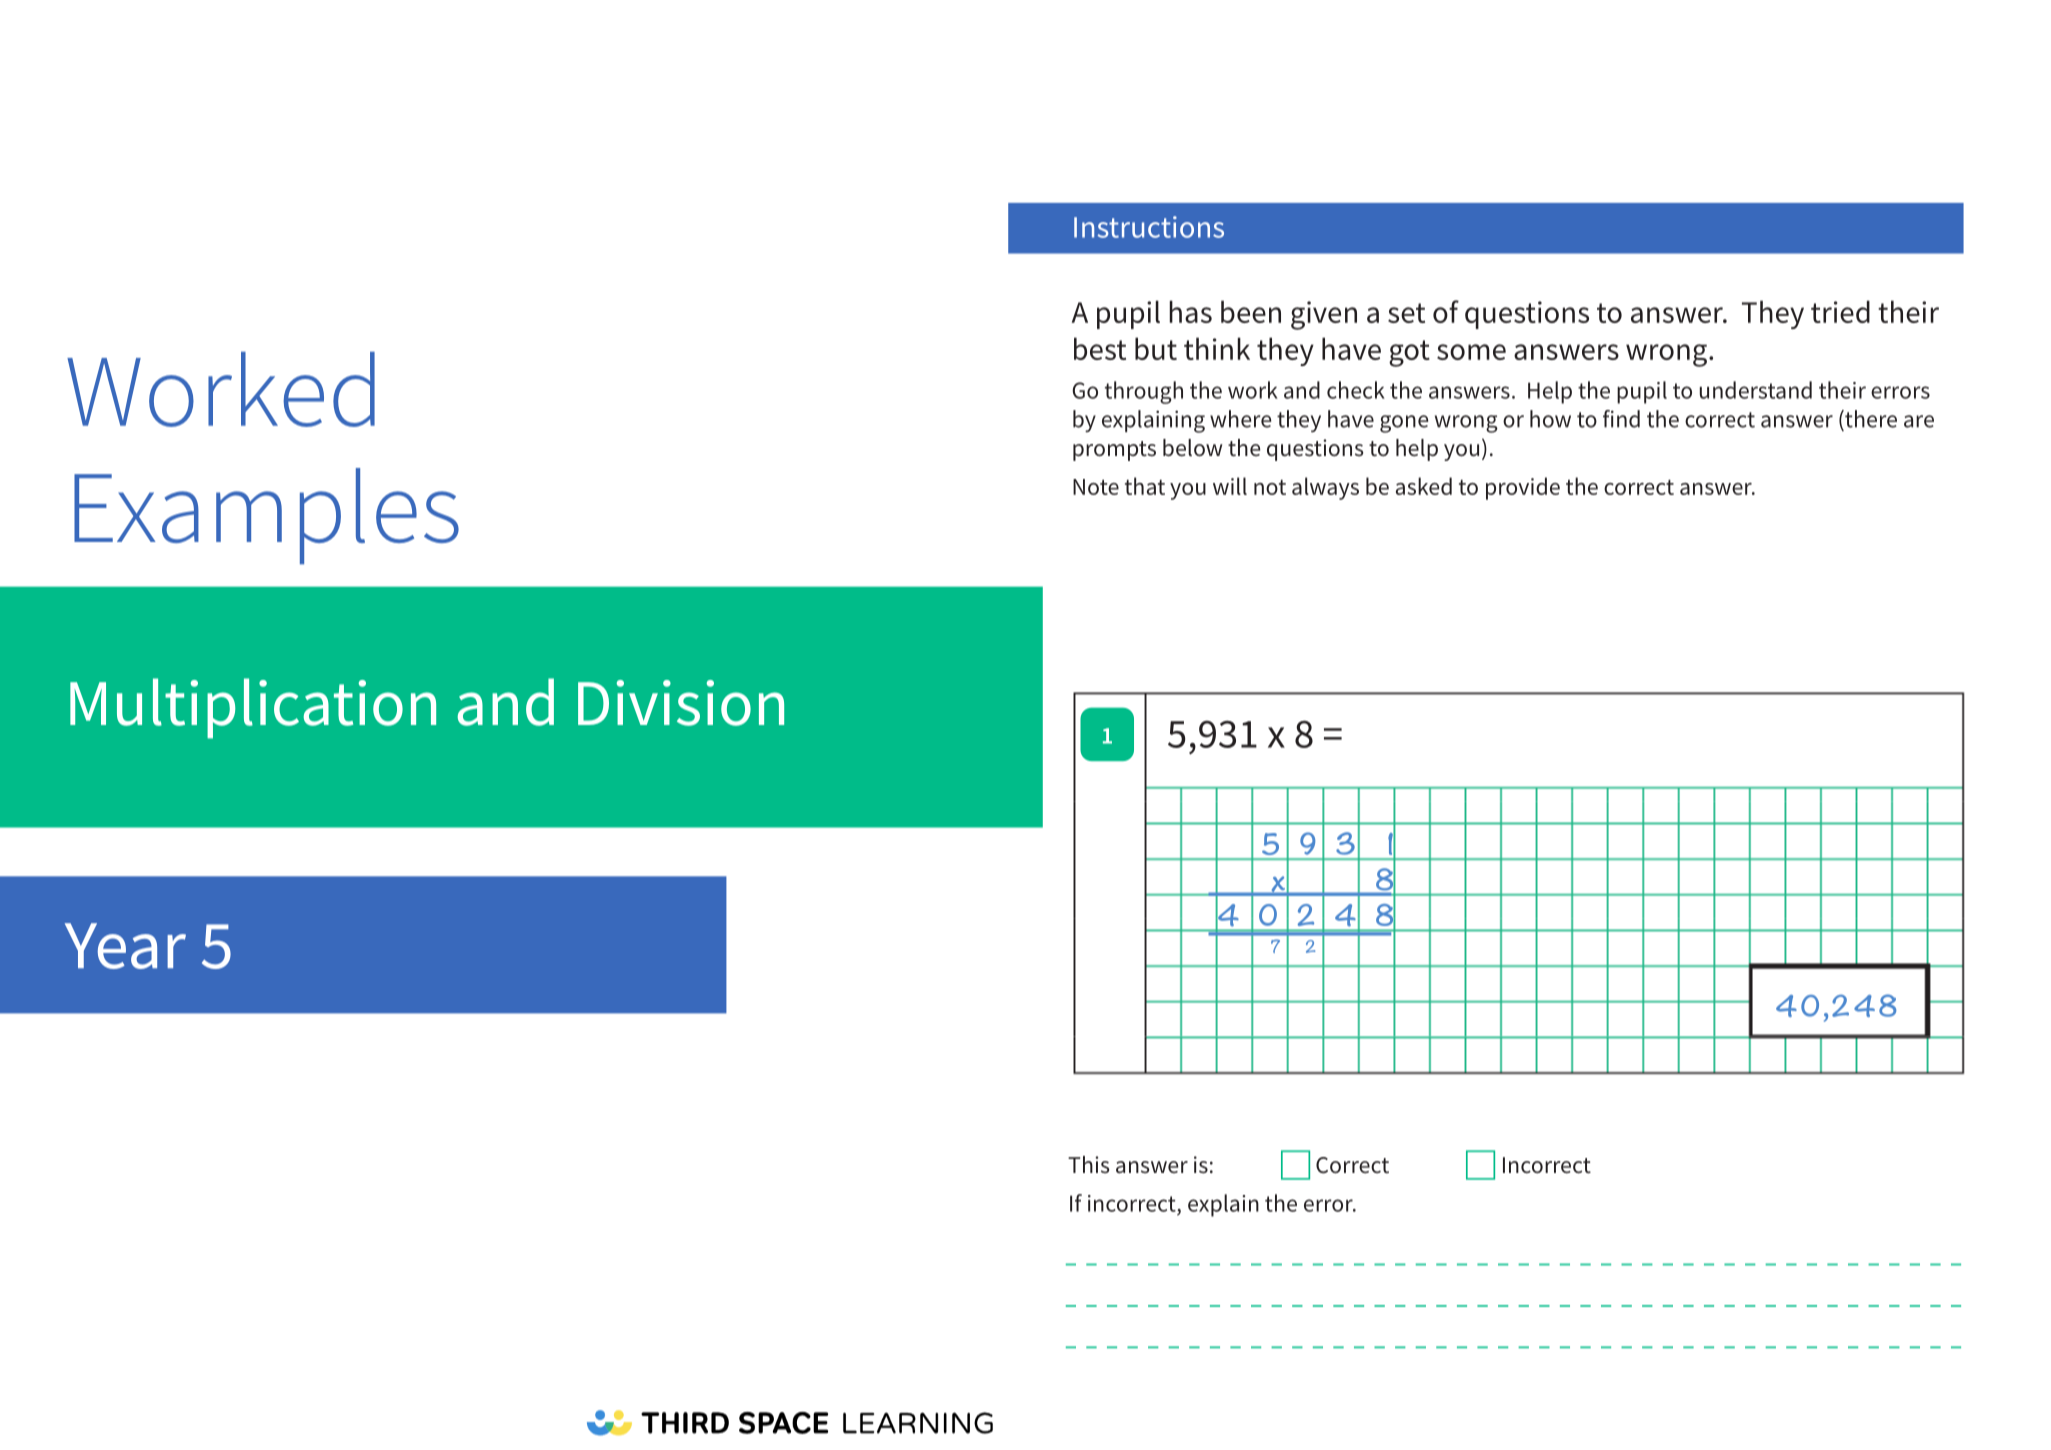 The image size is (2051, 1450). What do you see at coordinates (1149, 227) in the image?
I see `Instructions` at bounding box center [1149, 227].
